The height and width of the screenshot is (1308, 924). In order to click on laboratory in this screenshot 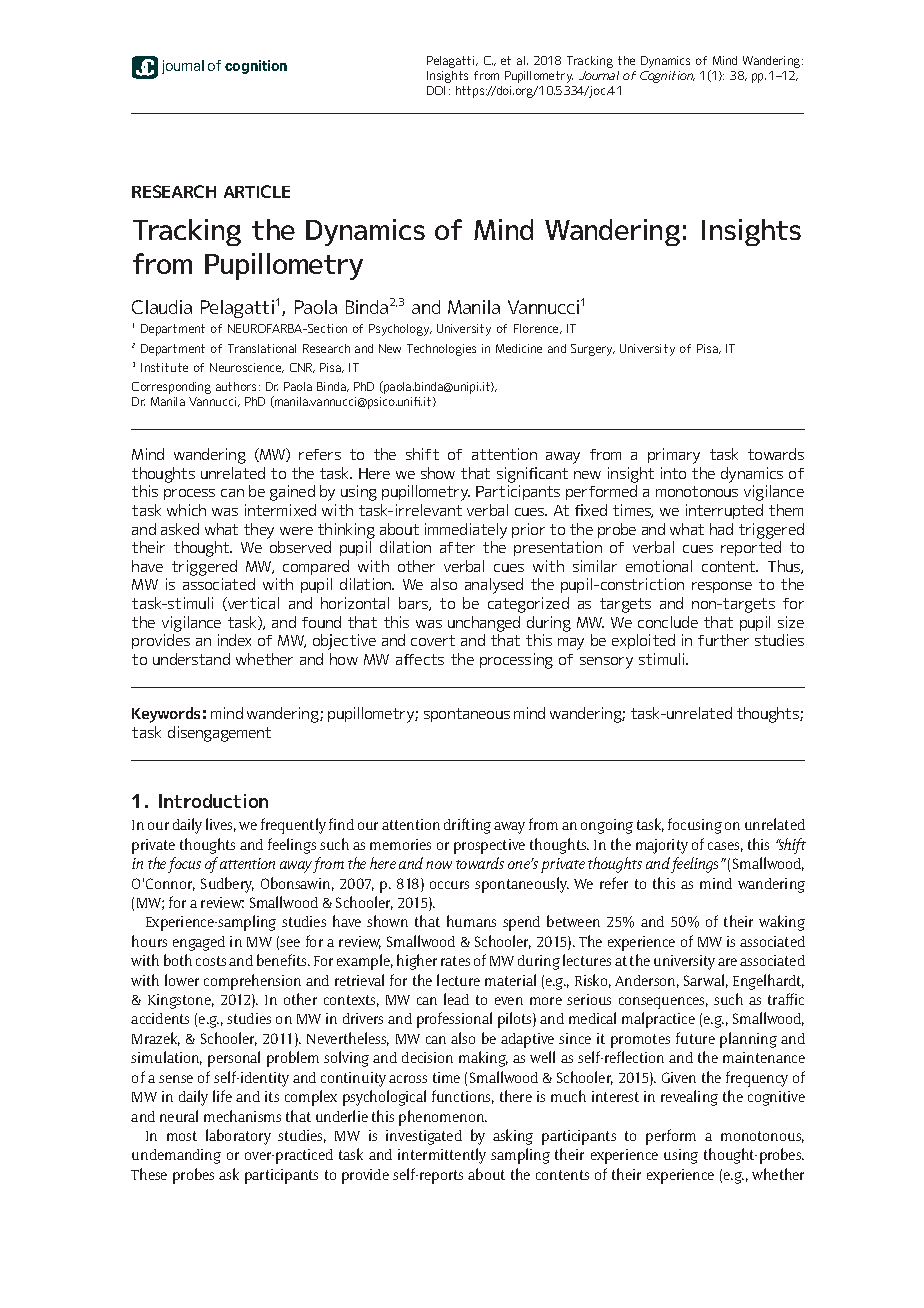, I will do `click(238, 1137)`.
